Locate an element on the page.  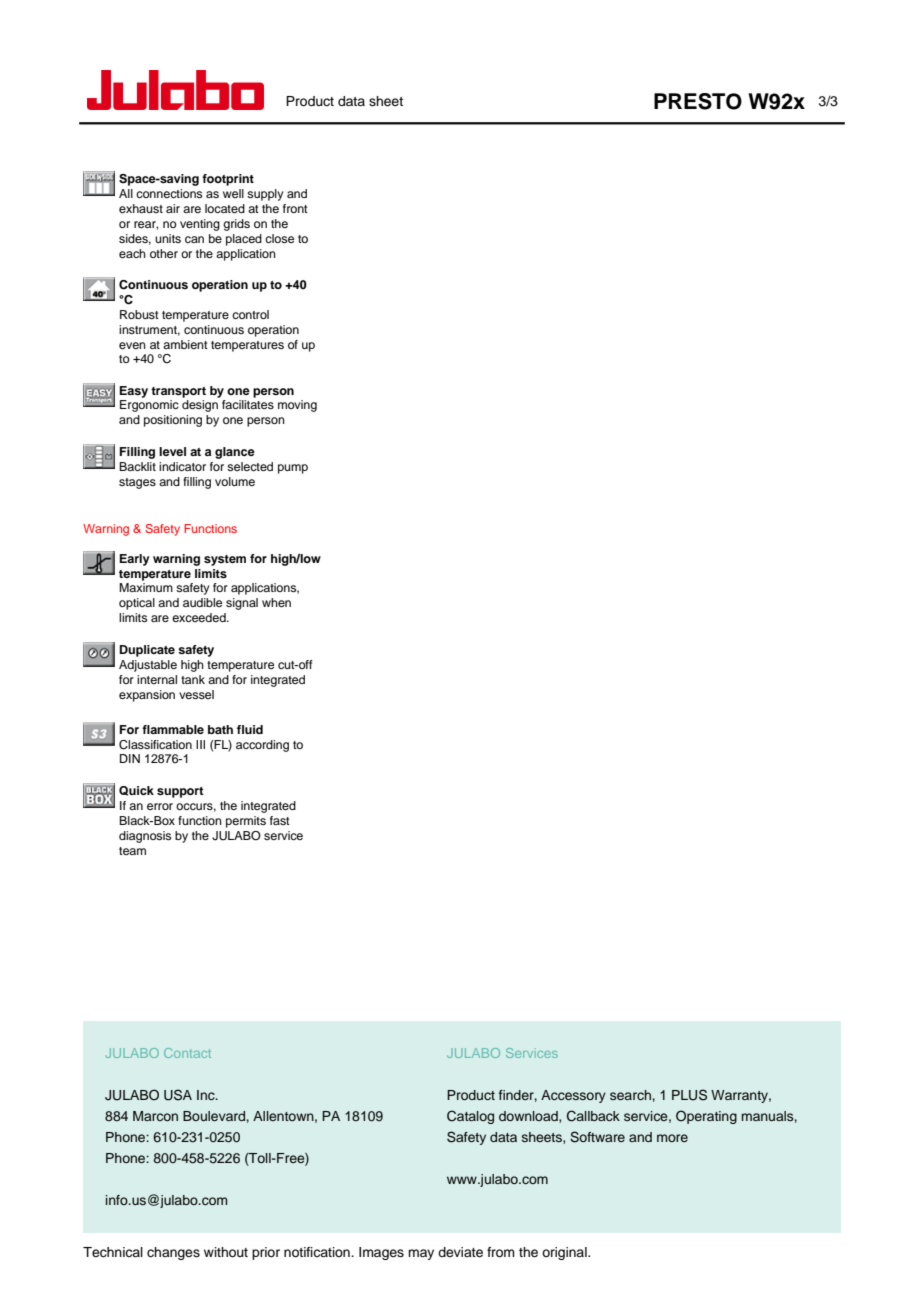
changes is located at coordinates (173, 1253).
